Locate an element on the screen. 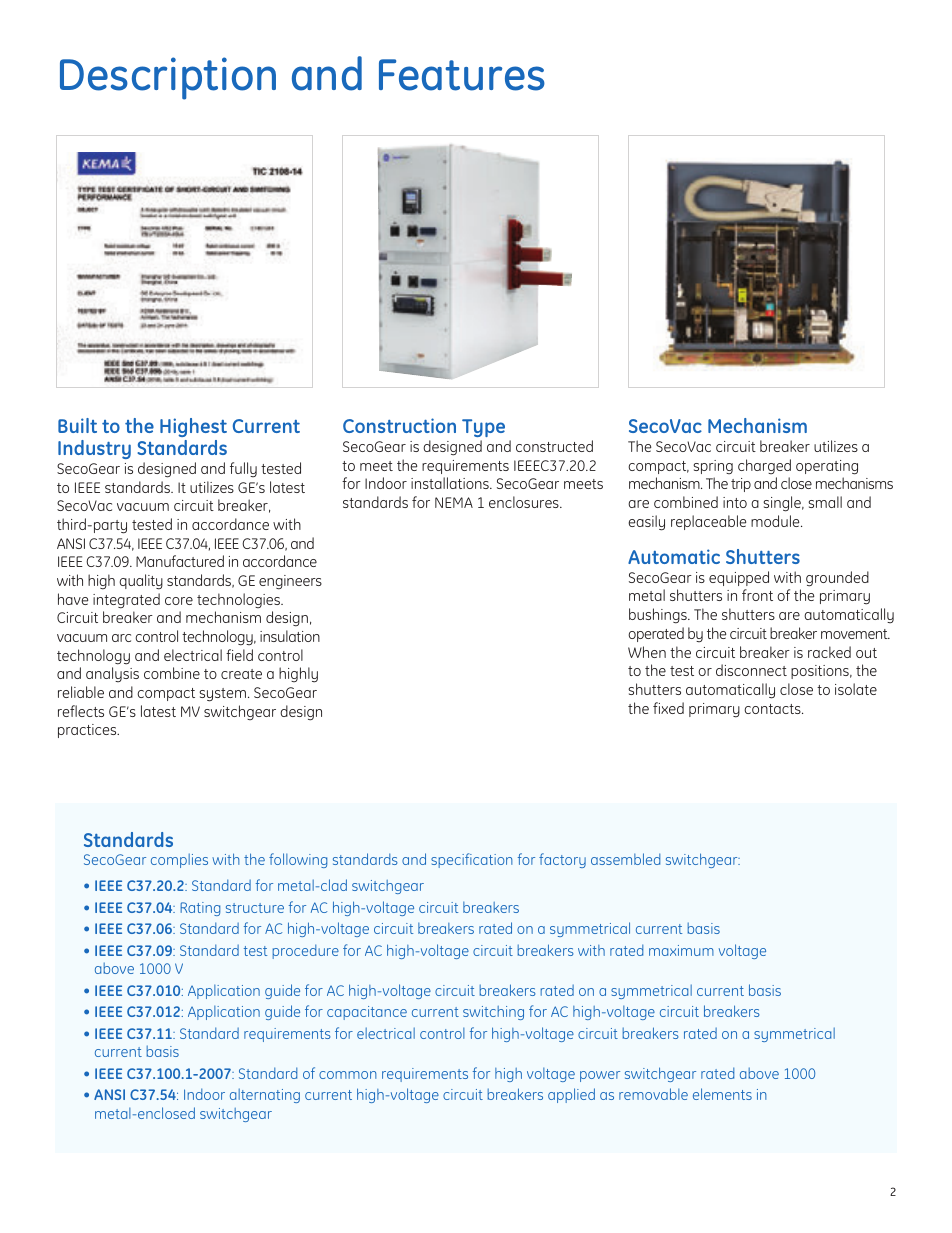 This screenshot has height=1233, width=952. fully is located at coordinates (243, 469).
